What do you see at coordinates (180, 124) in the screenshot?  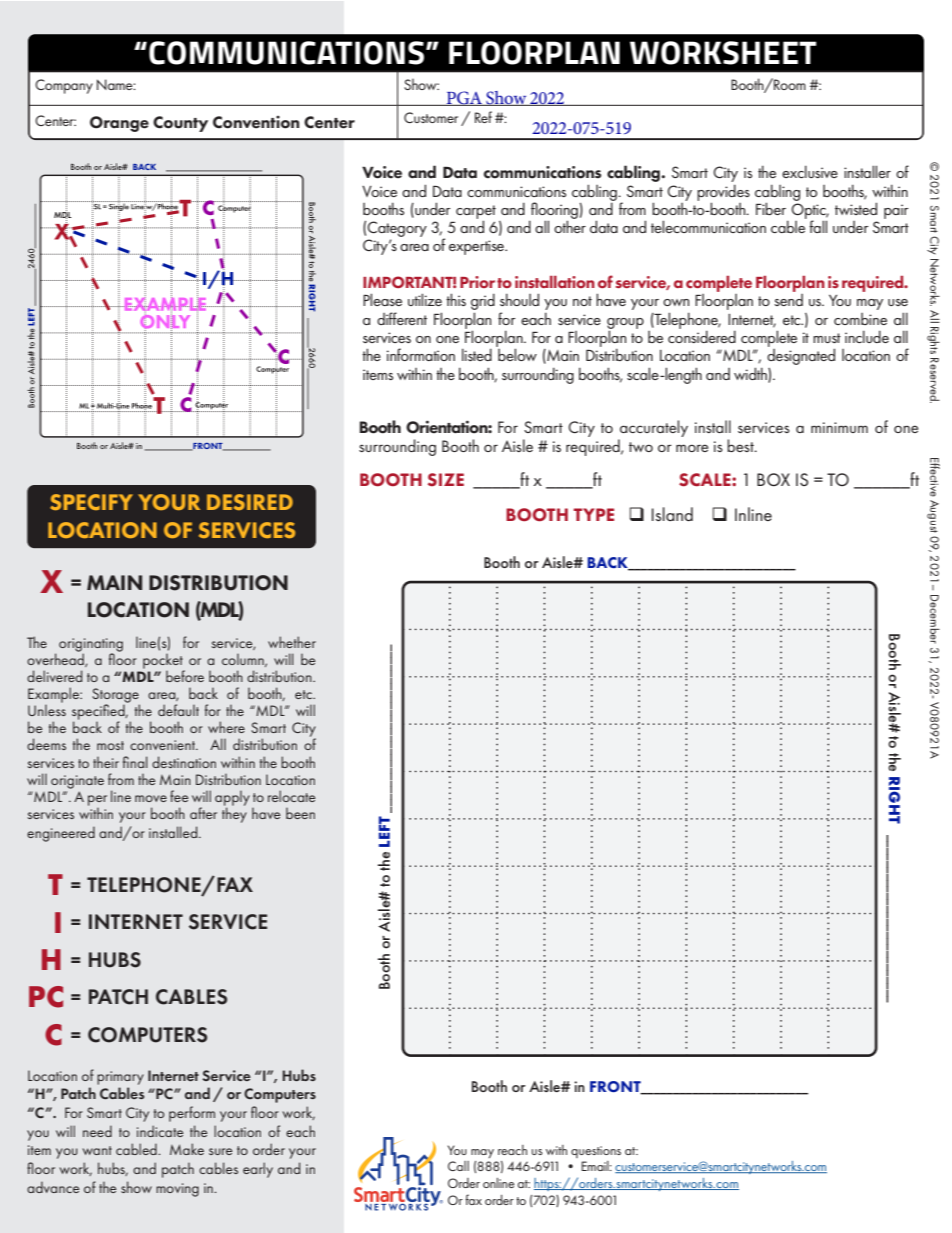 I see `County` at bounding box center [180, 124].
